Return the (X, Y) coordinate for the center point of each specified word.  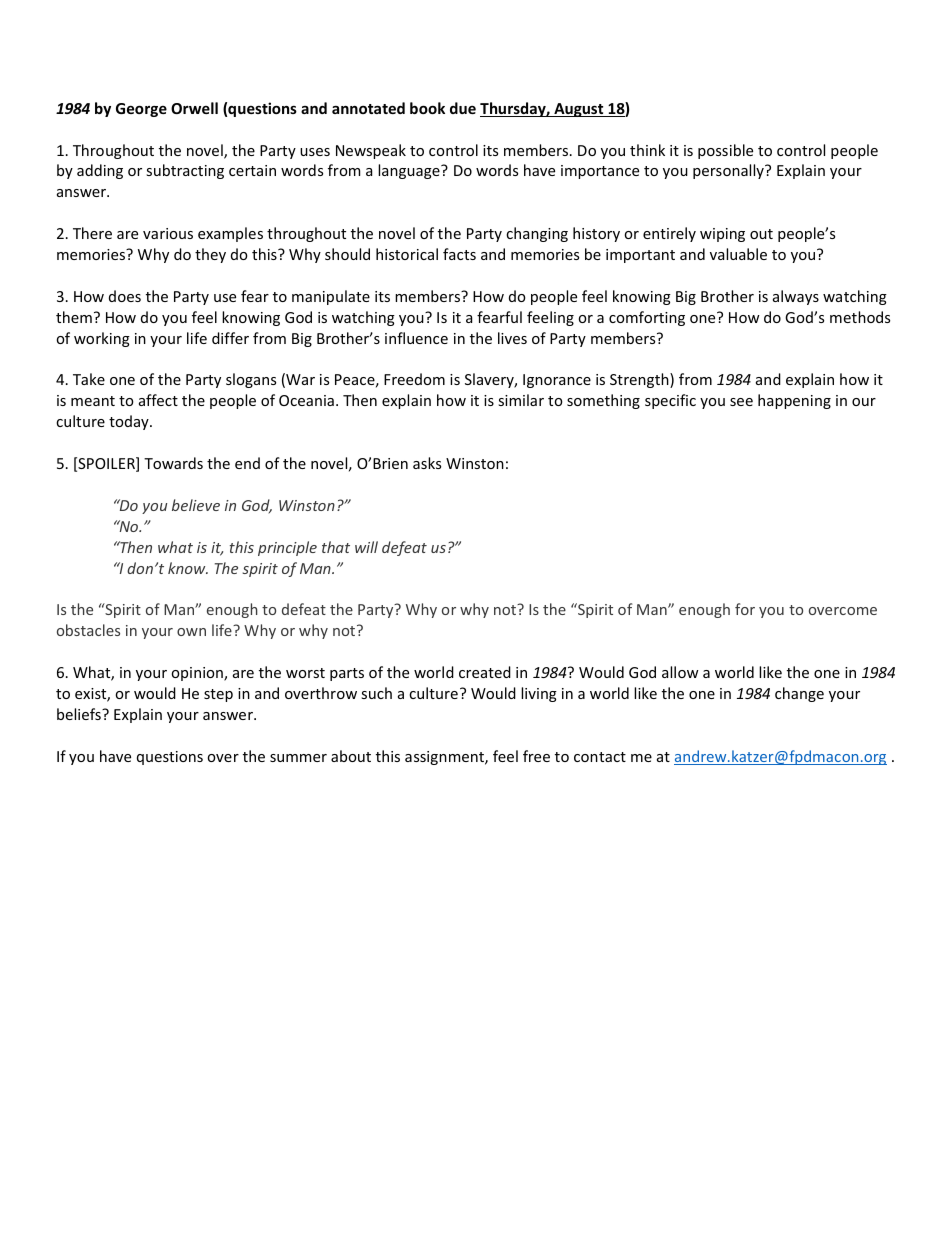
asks (427, 463)
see (741, 402)
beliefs (80, 714)
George (141, 110)
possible (725, 151)
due (463, 108)
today (130, 422)
